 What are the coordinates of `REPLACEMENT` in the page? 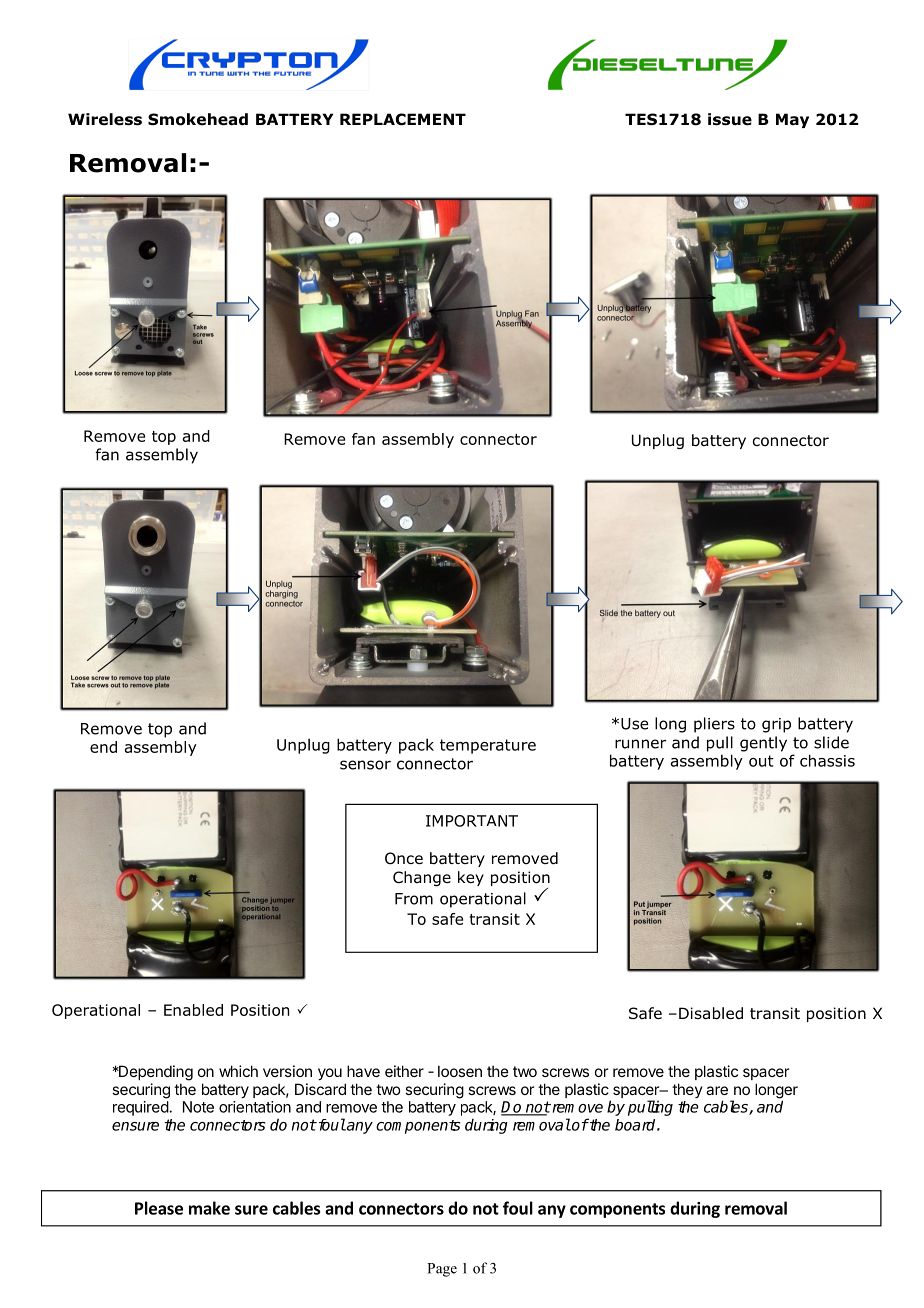 It's located at (403, 119).
